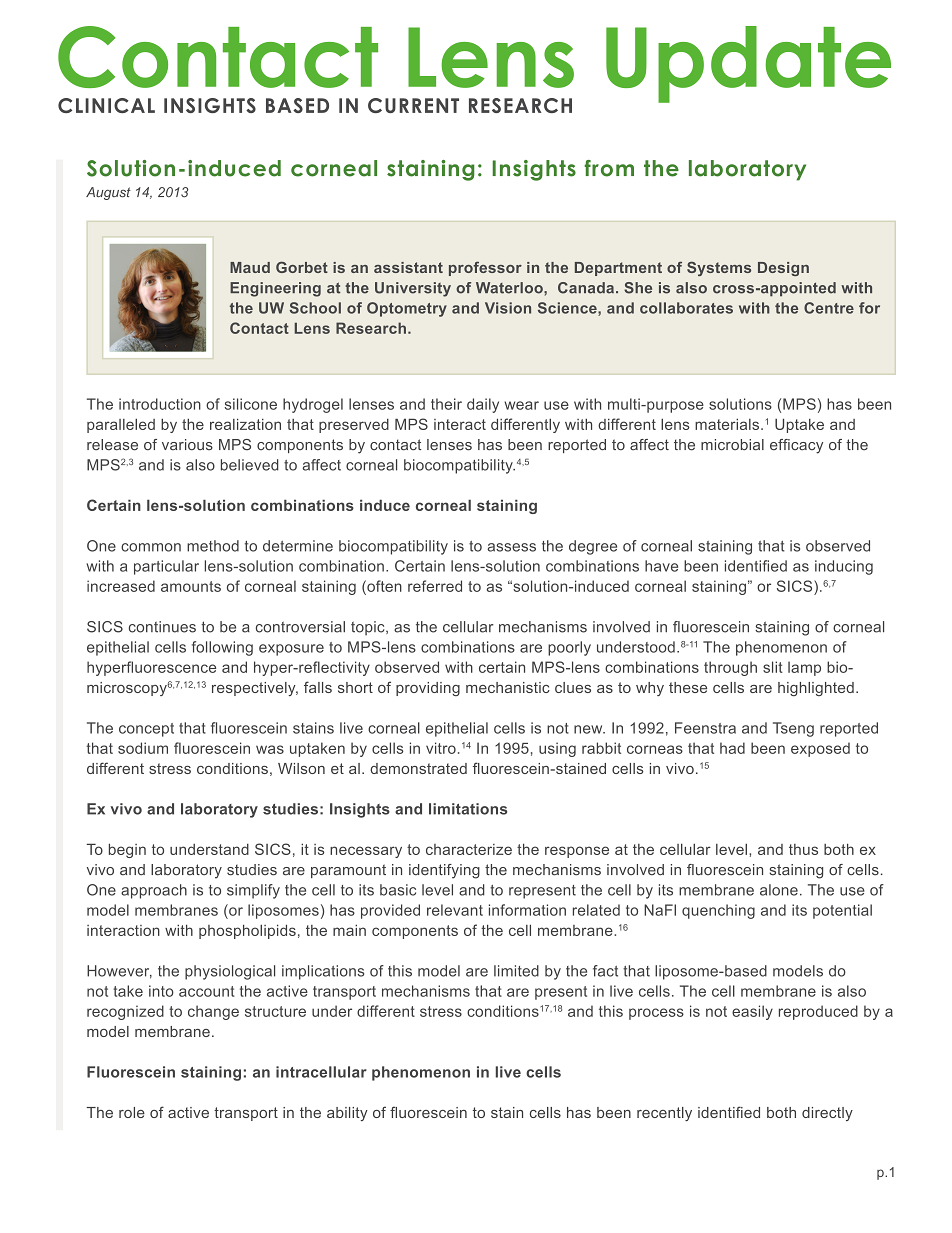 This page has height=1233, width=952. Describe the element at coordinates (844, 567) in the page. I see `inducing` at that location.
